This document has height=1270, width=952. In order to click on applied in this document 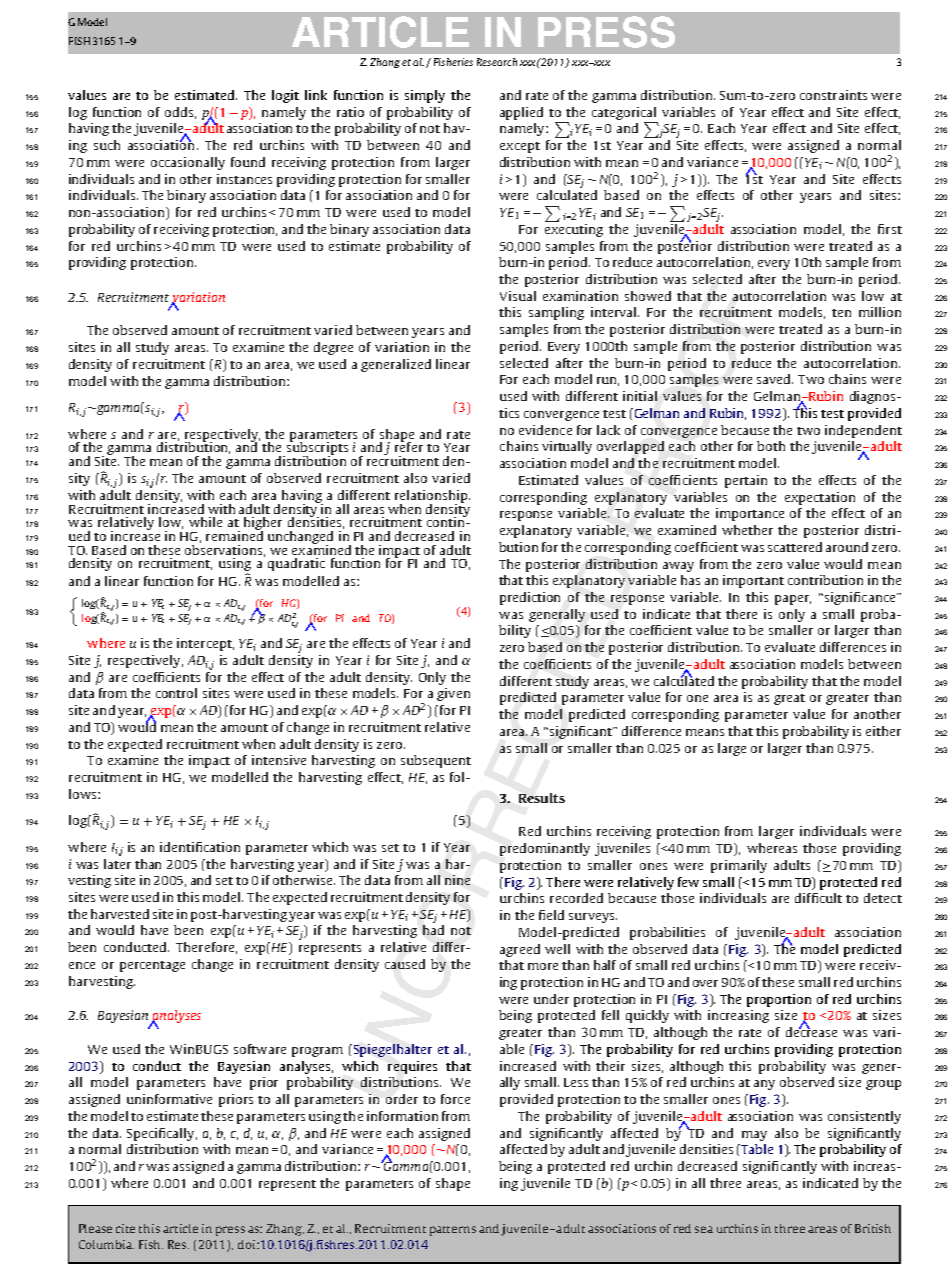, I will do `click(521, 113)`.
